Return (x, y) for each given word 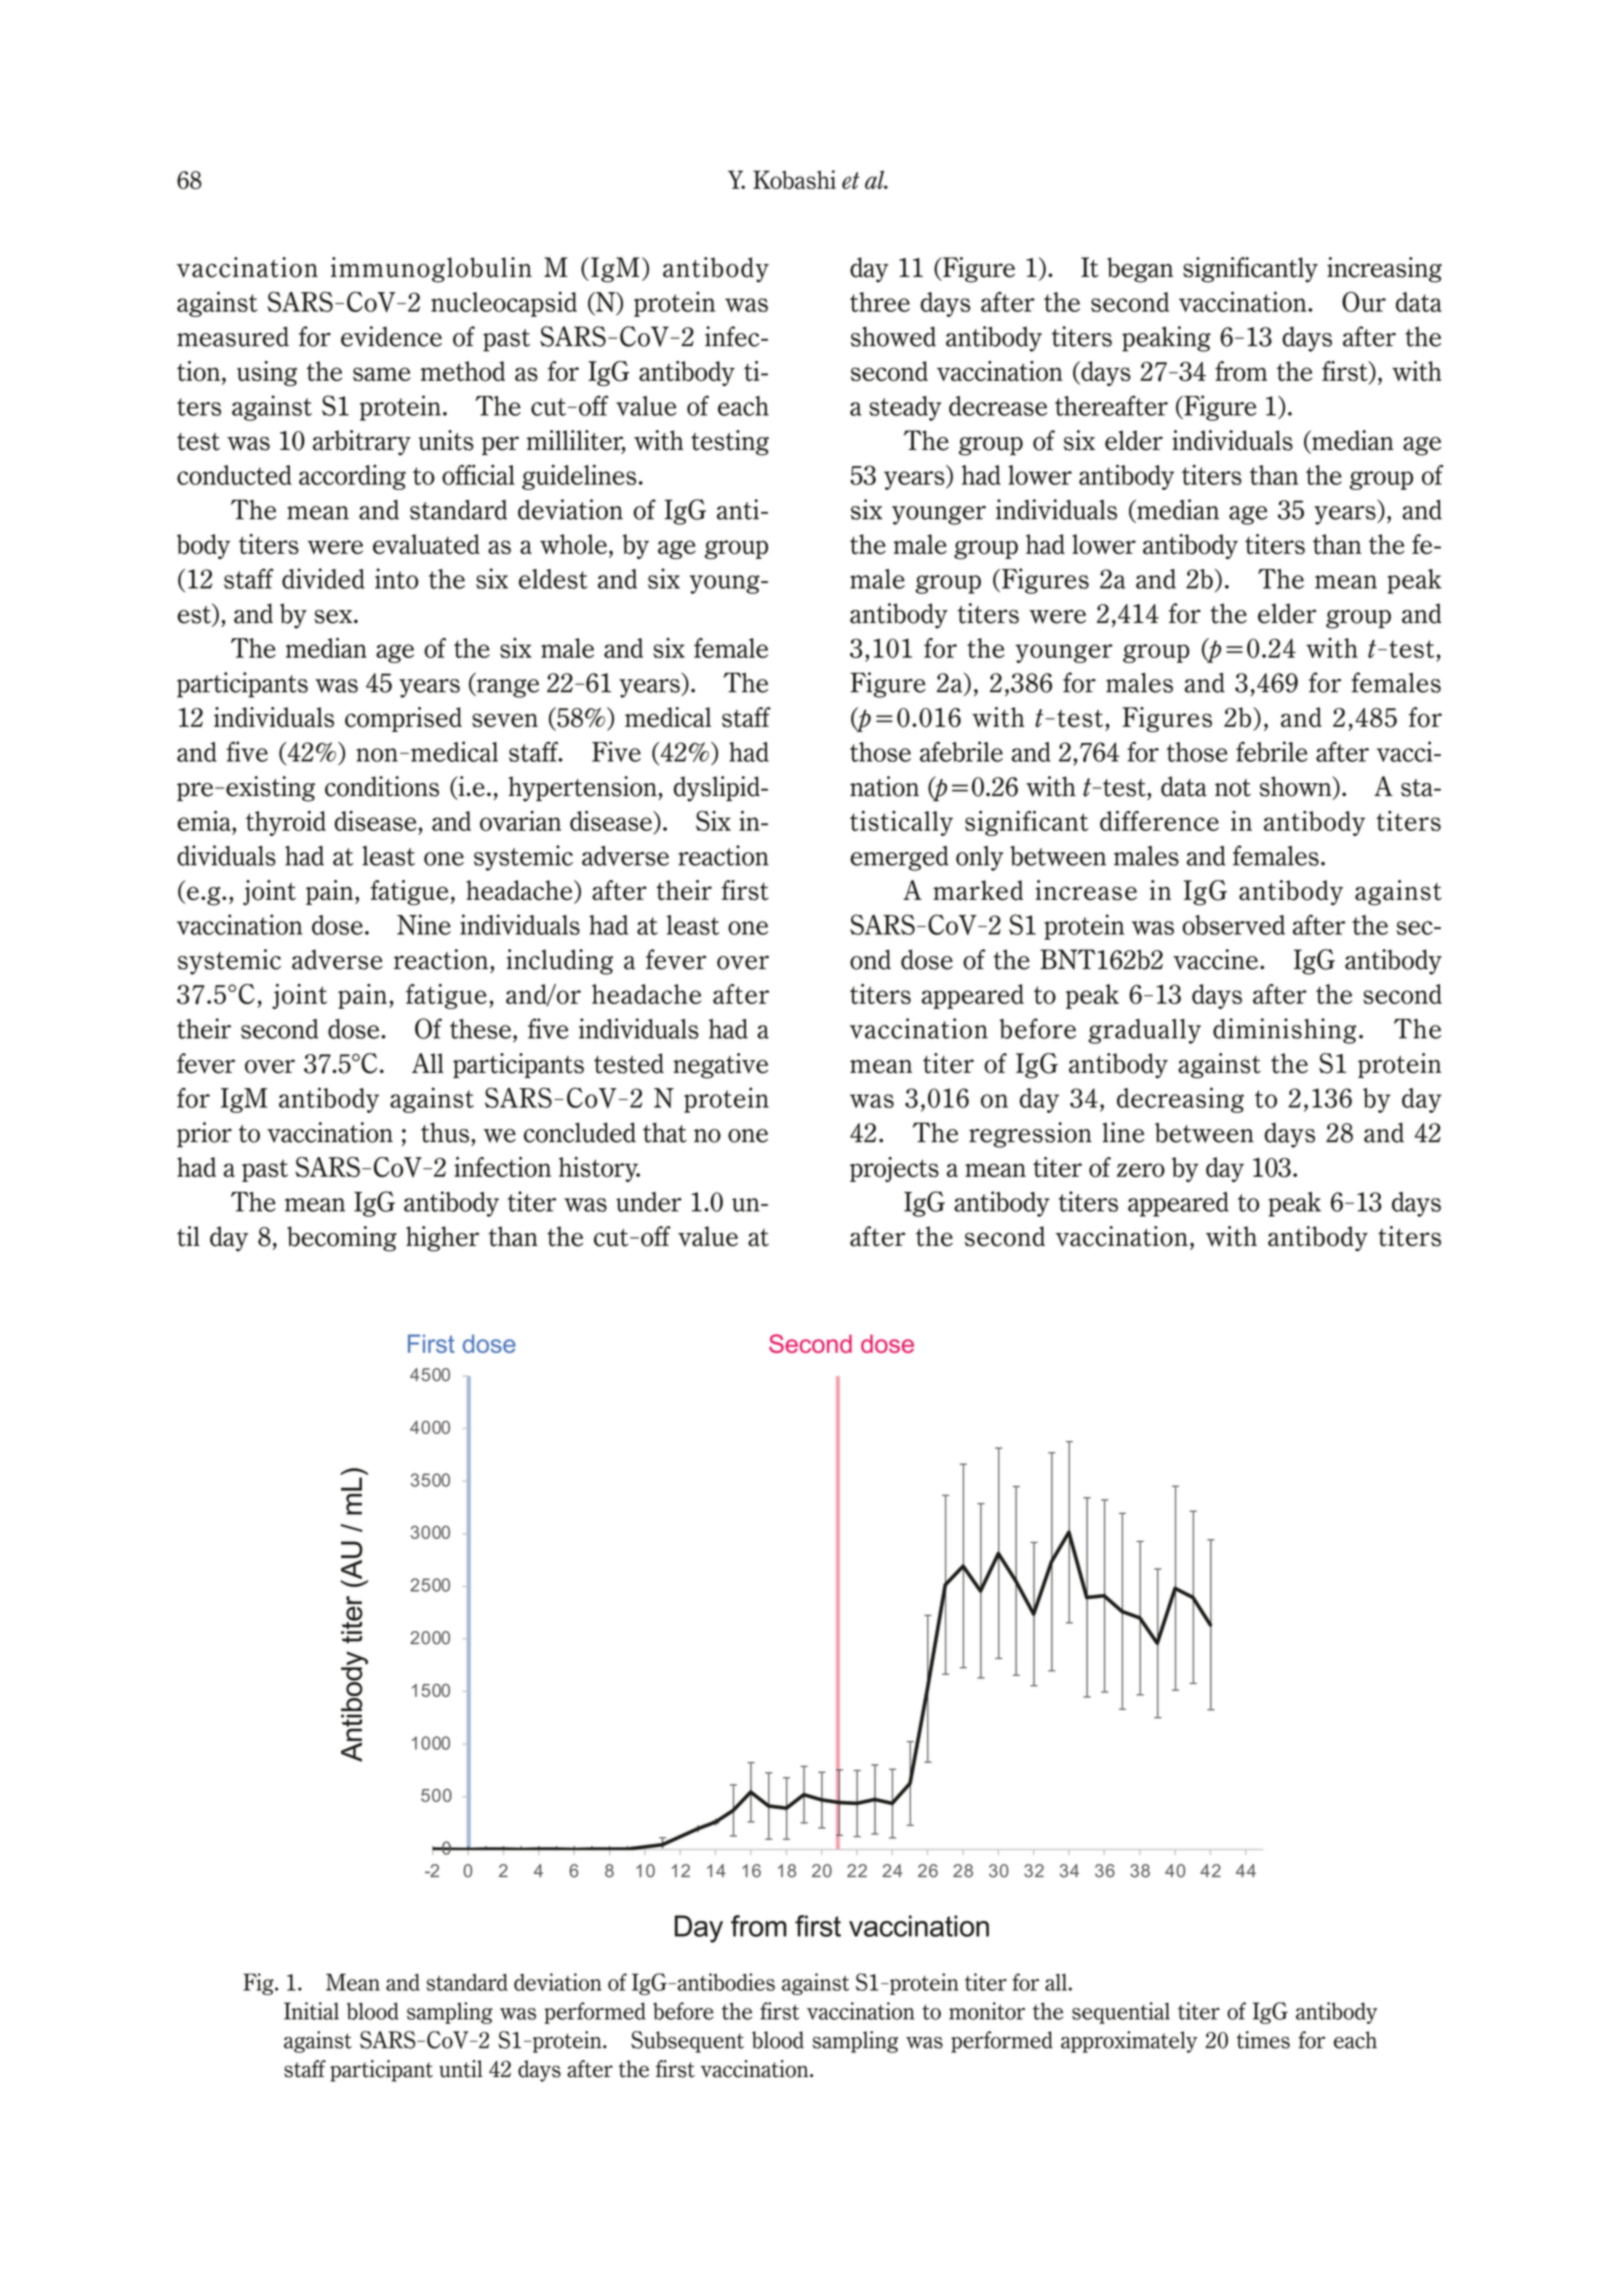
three (880, 302)
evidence (391, 336)
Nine (424, 924)
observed (1233, 925)
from (1241, 371)
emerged (899, 858)
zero (1141, 1170)
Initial (311, 2011)
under (649, 1202)
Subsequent (687, 2042)
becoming (342, 1239)
